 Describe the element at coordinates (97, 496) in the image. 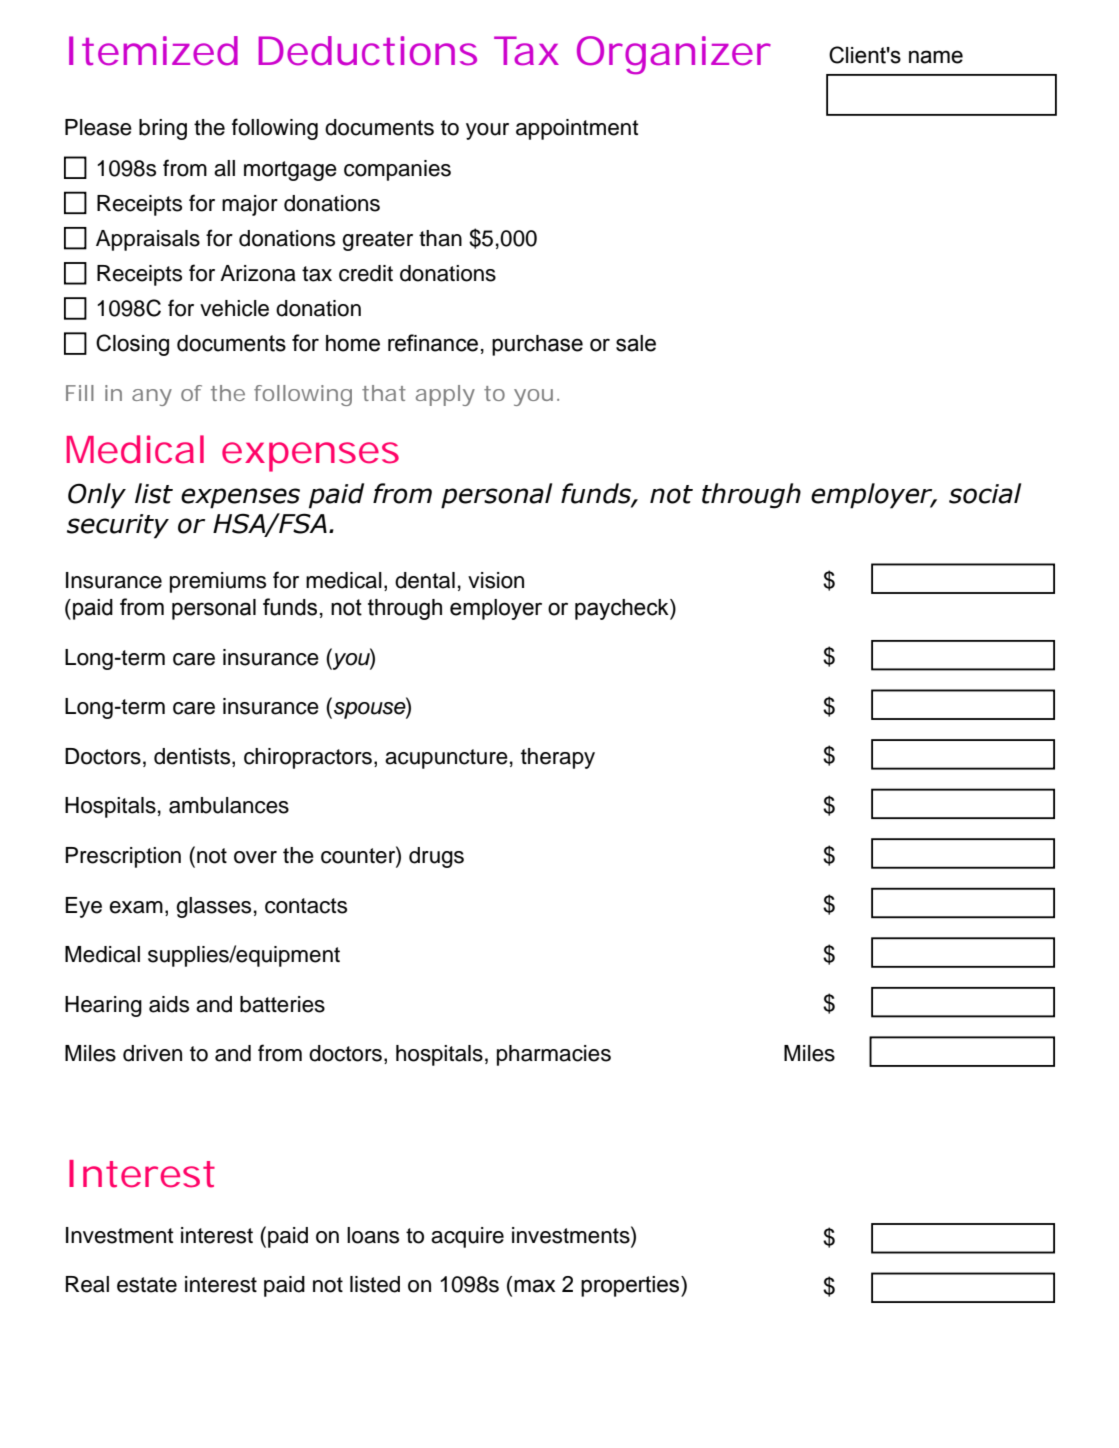

I see `Only` at that location.
